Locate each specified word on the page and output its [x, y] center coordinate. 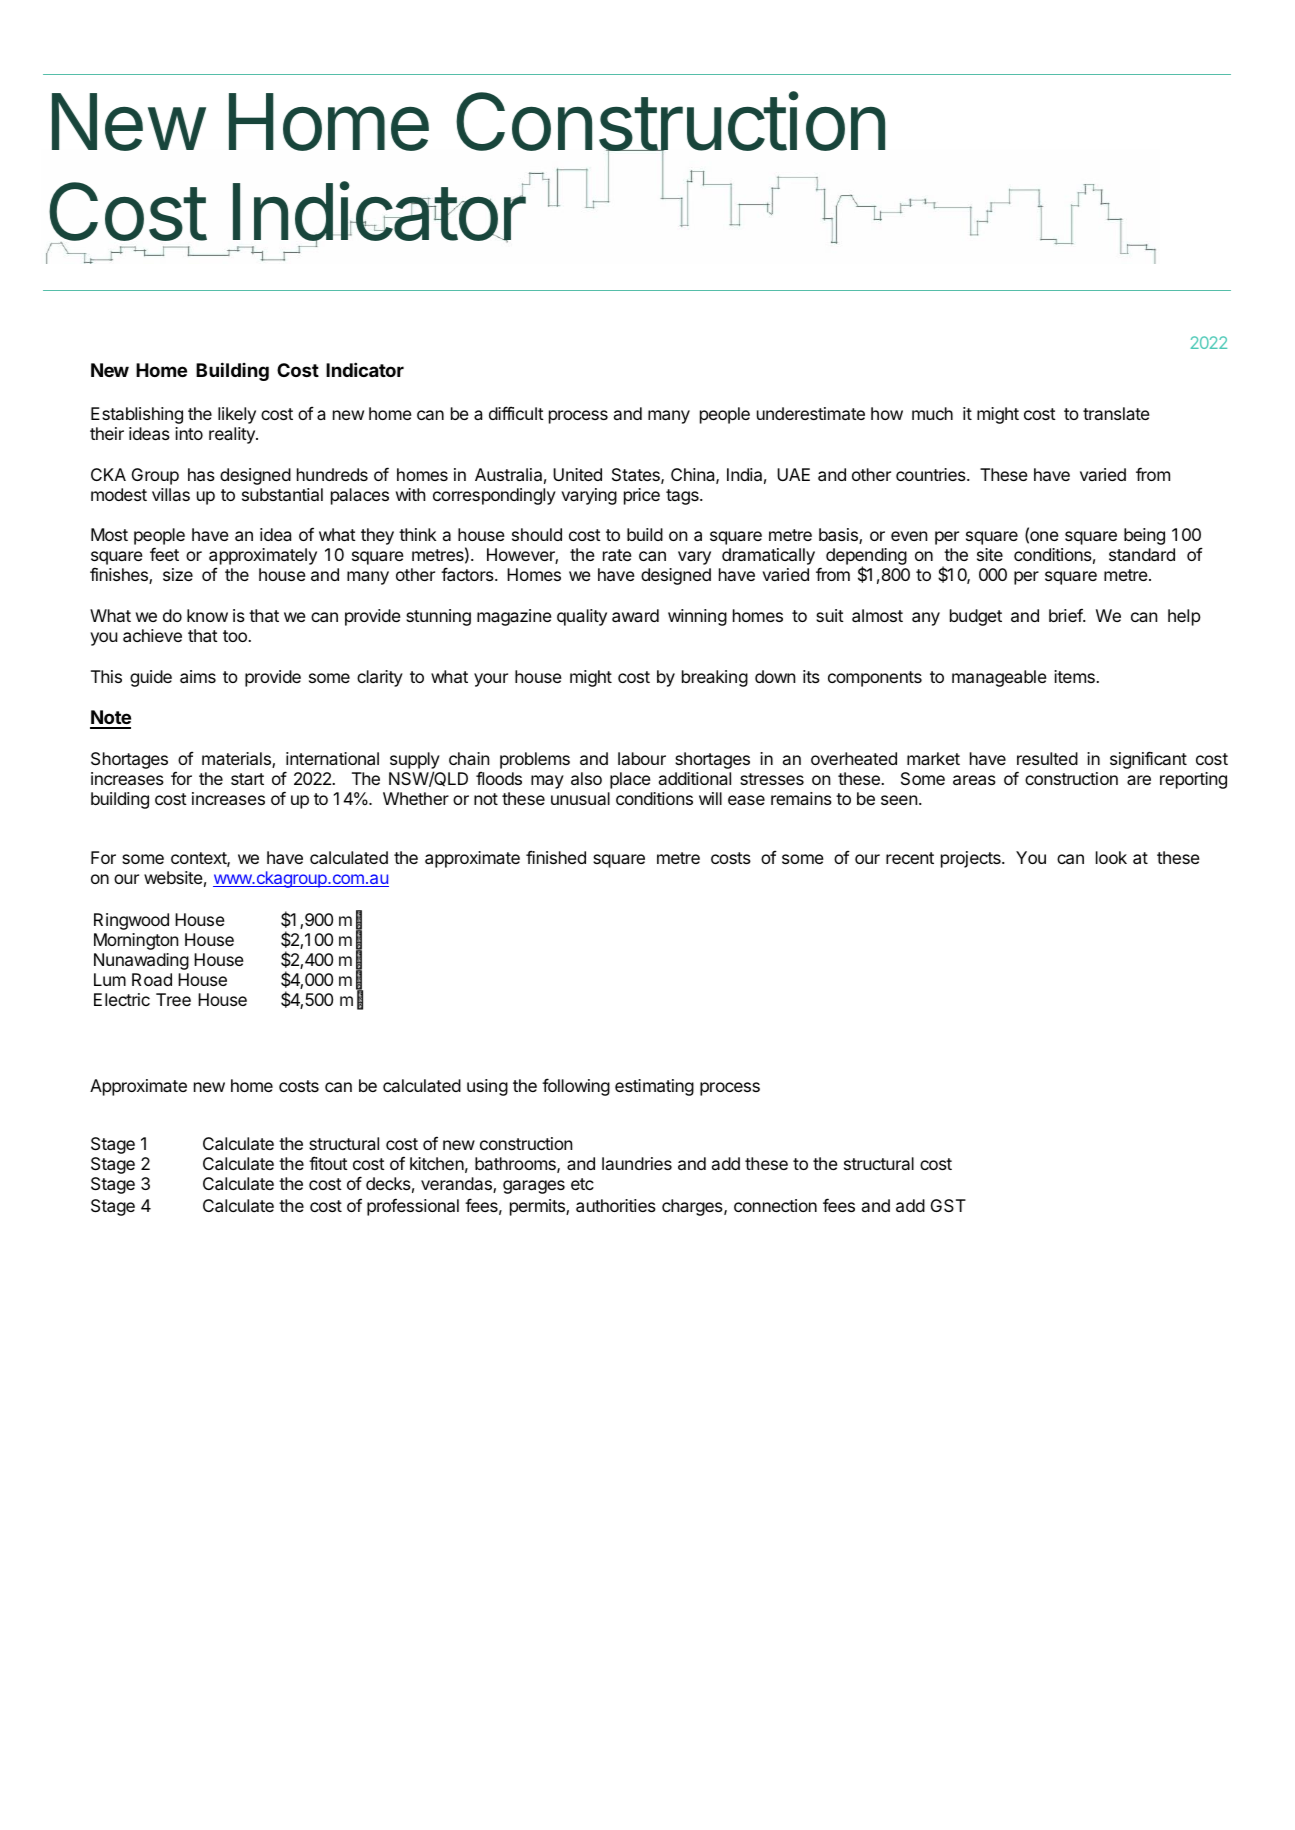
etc [582, 1184]
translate [1116, 413]
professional [413, 1207]
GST [948, 1205]
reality [233, 435]
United [577, 474]
